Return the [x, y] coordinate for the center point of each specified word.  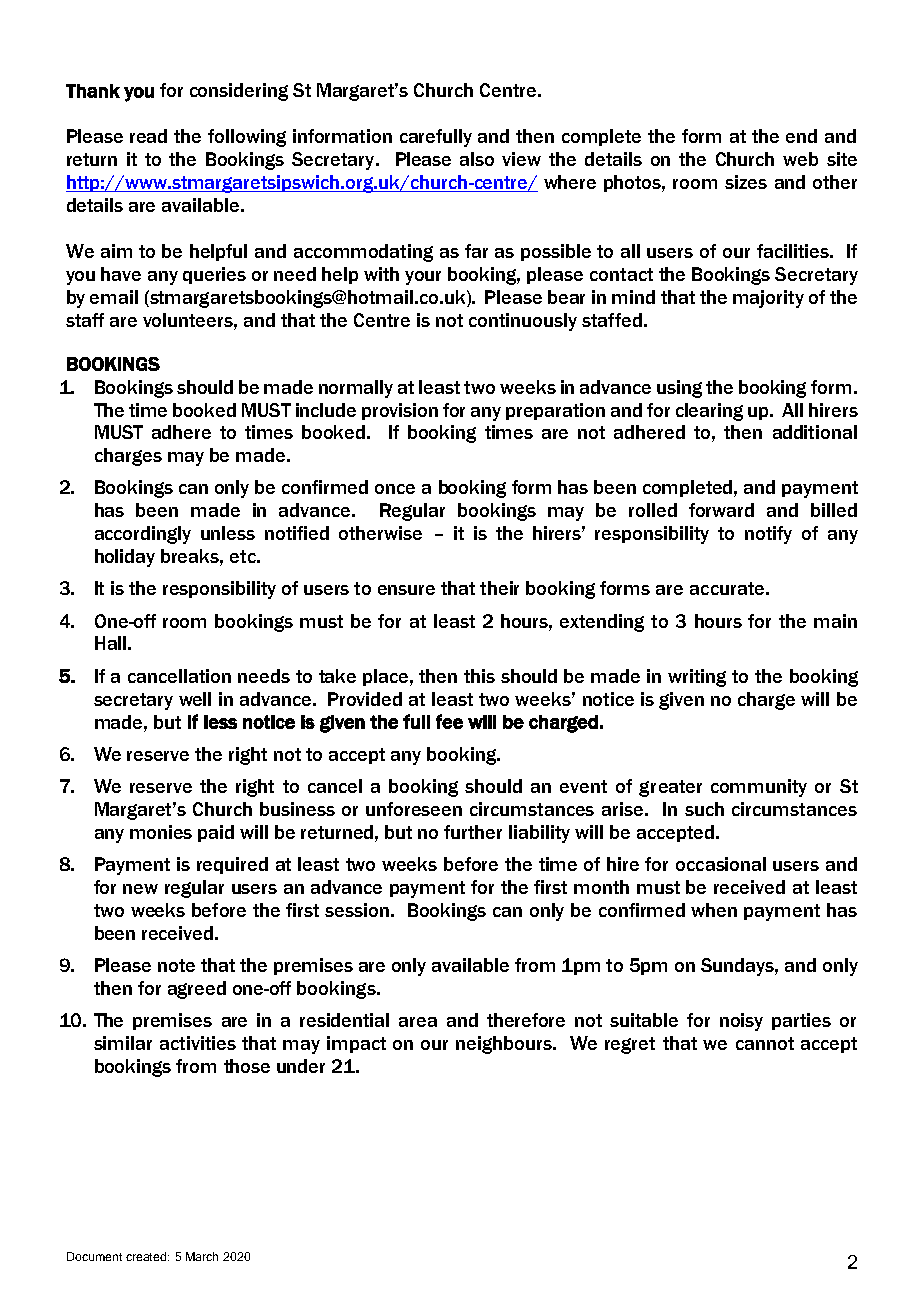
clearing [709, 412]
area [418, 1022]
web [800, 159]
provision [400, 411]
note [176, 965]
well [195, 699]
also [477, 159]
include [326, 410]
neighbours [505, 1045]
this [479, 676]
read [148, 136]
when [714, 910]
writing [697, 678]
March [202, 1256]
